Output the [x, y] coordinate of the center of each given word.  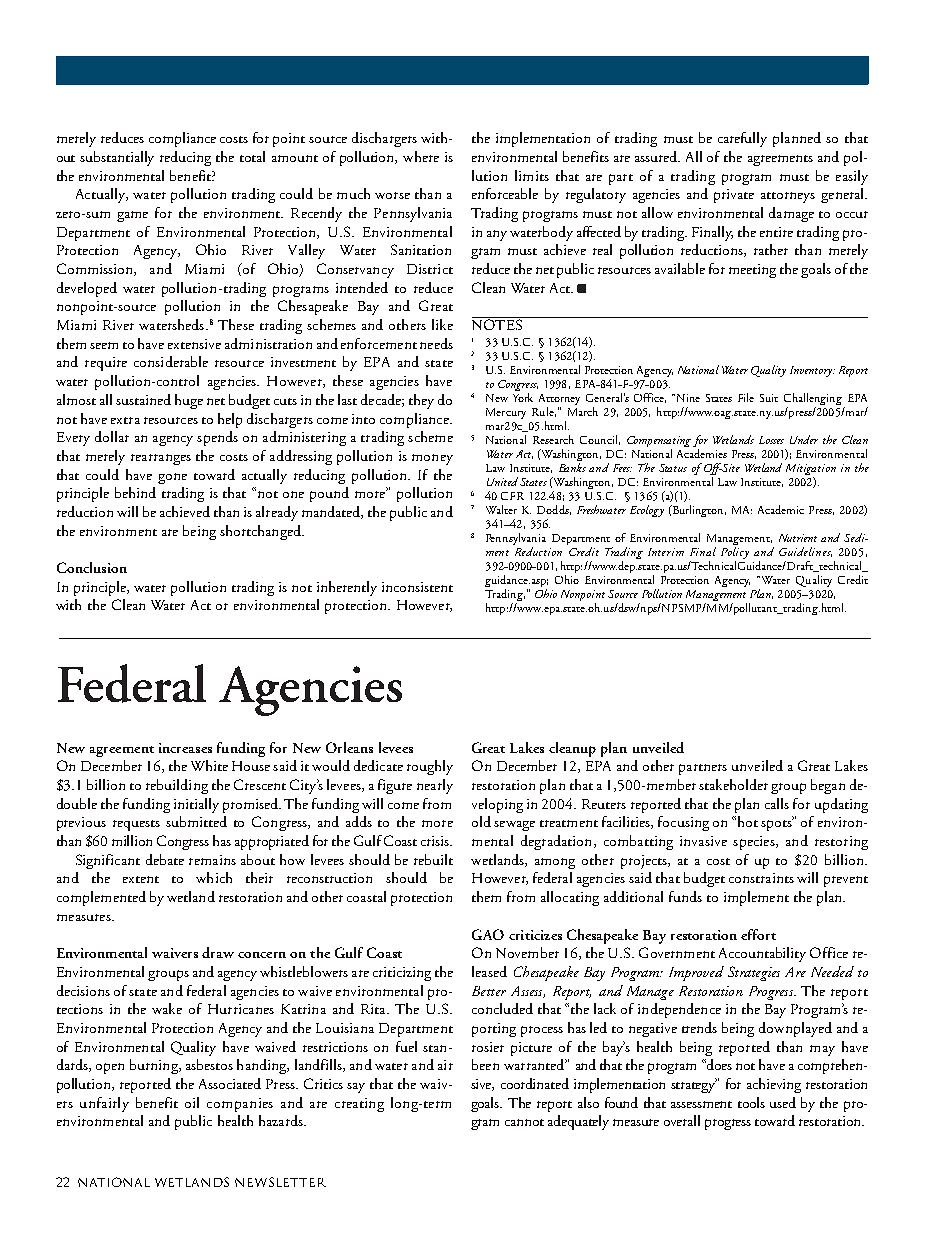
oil [192, 1102]
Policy [735, 553]
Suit [769, 398]
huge [189, 401]
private [734, 196]
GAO [488, 934]
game [132, 216]
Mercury [506, 413]
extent [141, 879]
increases [185, 748]
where [421, 156]
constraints [761, 878]
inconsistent [417, 587]
